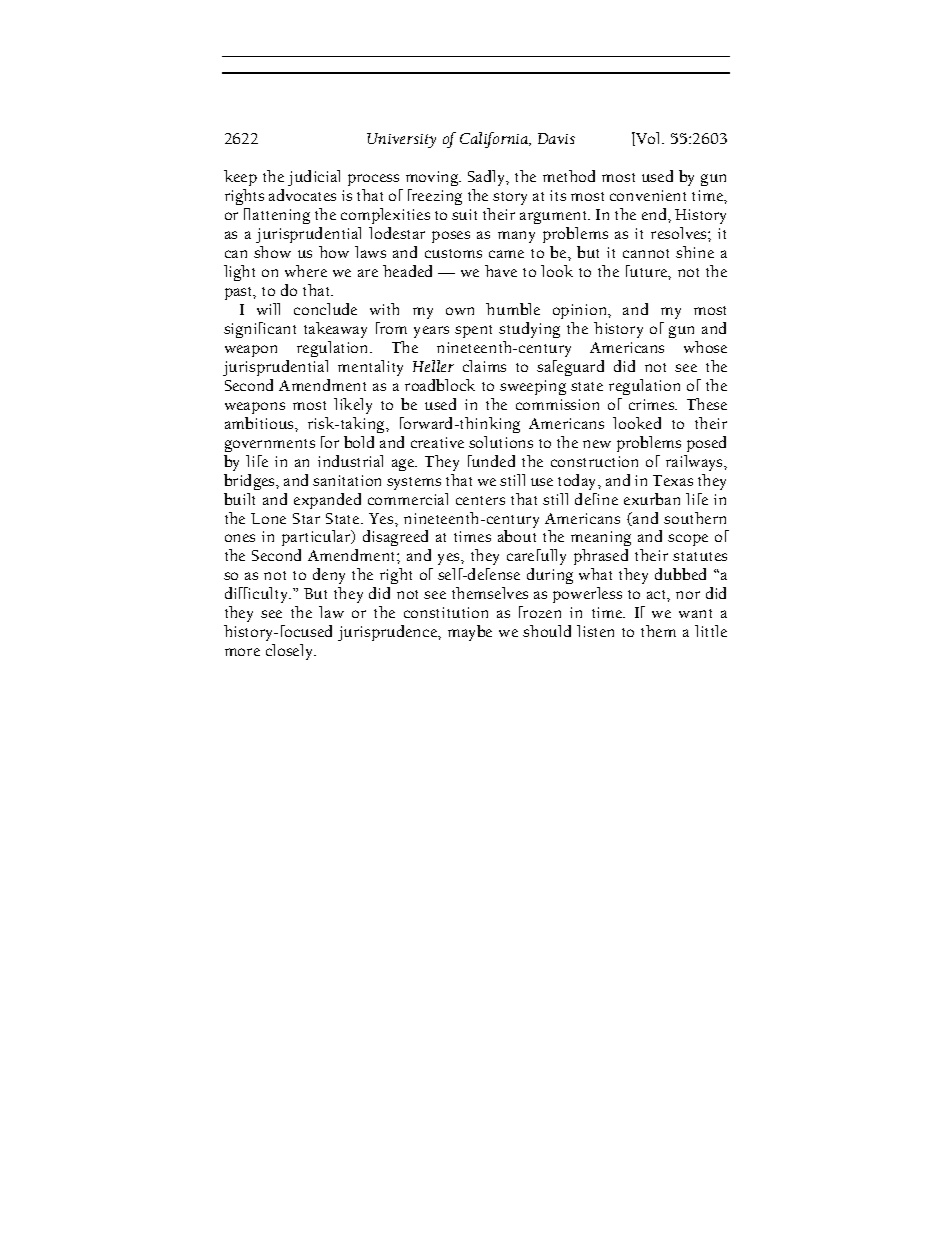 The width and height of the document is (952, 1233). I want to click on closely, so click(291, 652).
